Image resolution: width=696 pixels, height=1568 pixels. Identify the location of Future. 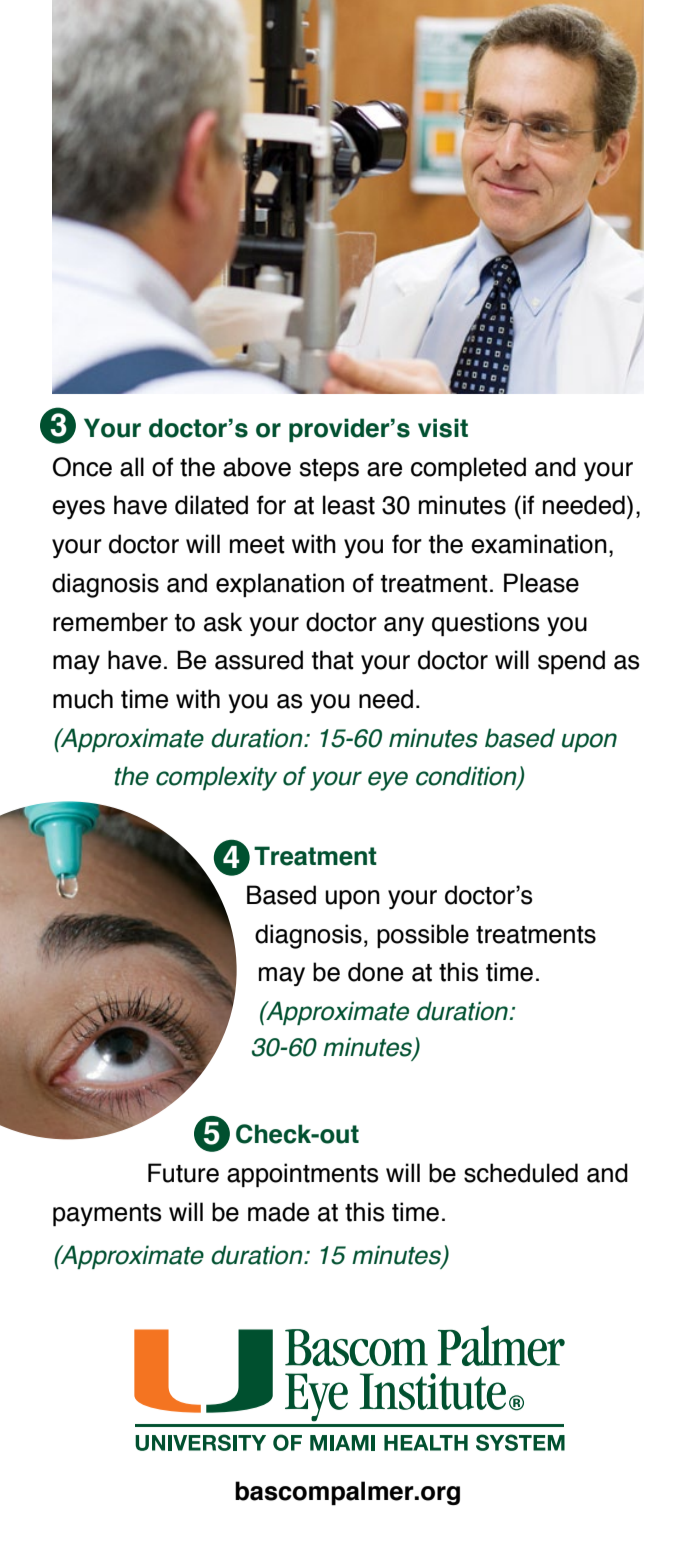
(183, 1173).
